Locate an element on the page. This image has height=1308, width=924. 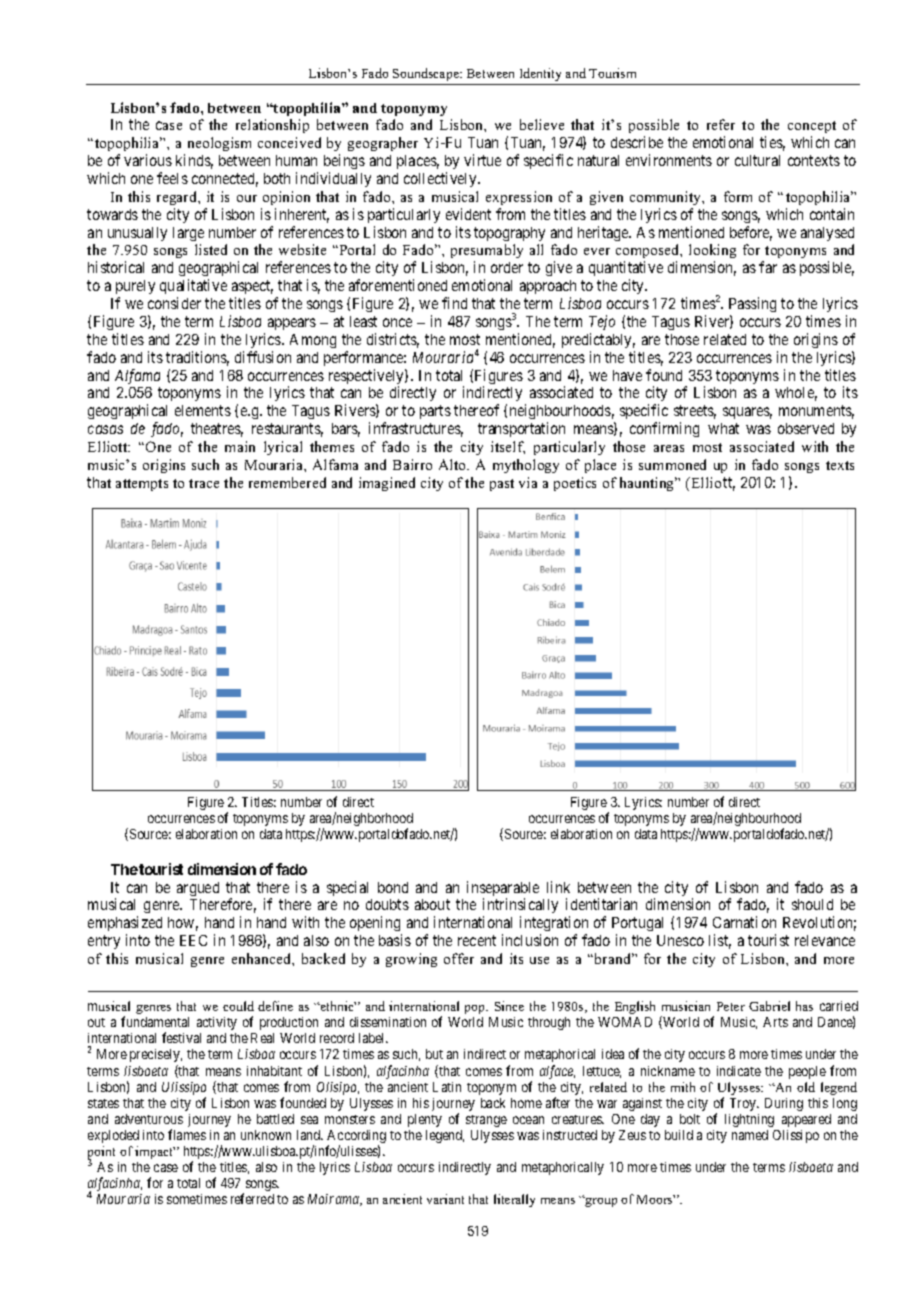
haunting is located at coordinates (648, 484).
